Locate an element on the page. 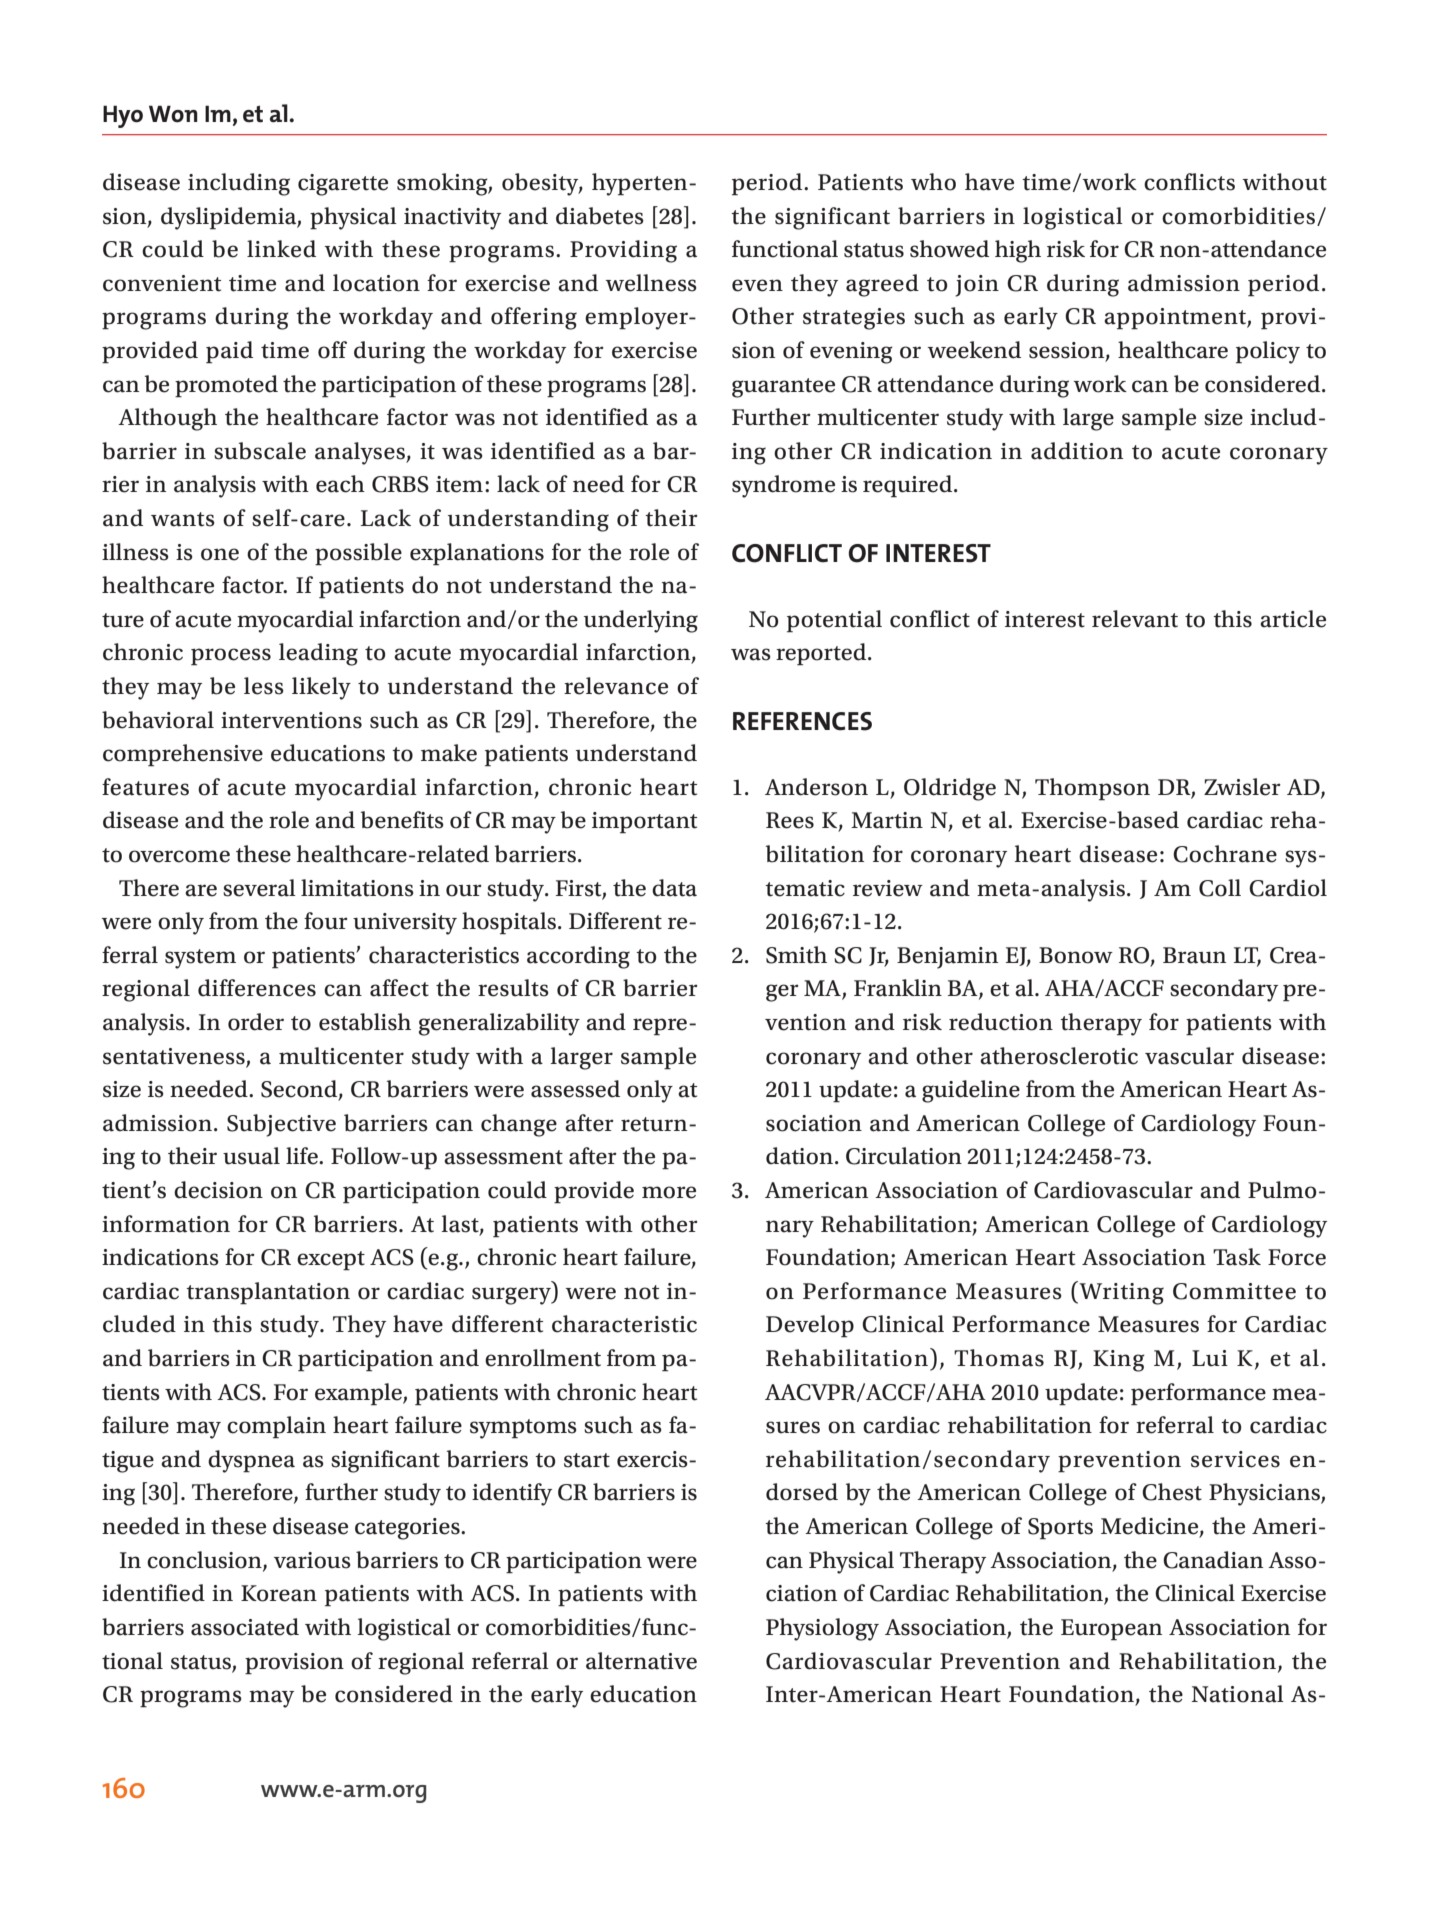 The height and width of the document is (1905, 1429). high is located at coordinates (1018, 251).
